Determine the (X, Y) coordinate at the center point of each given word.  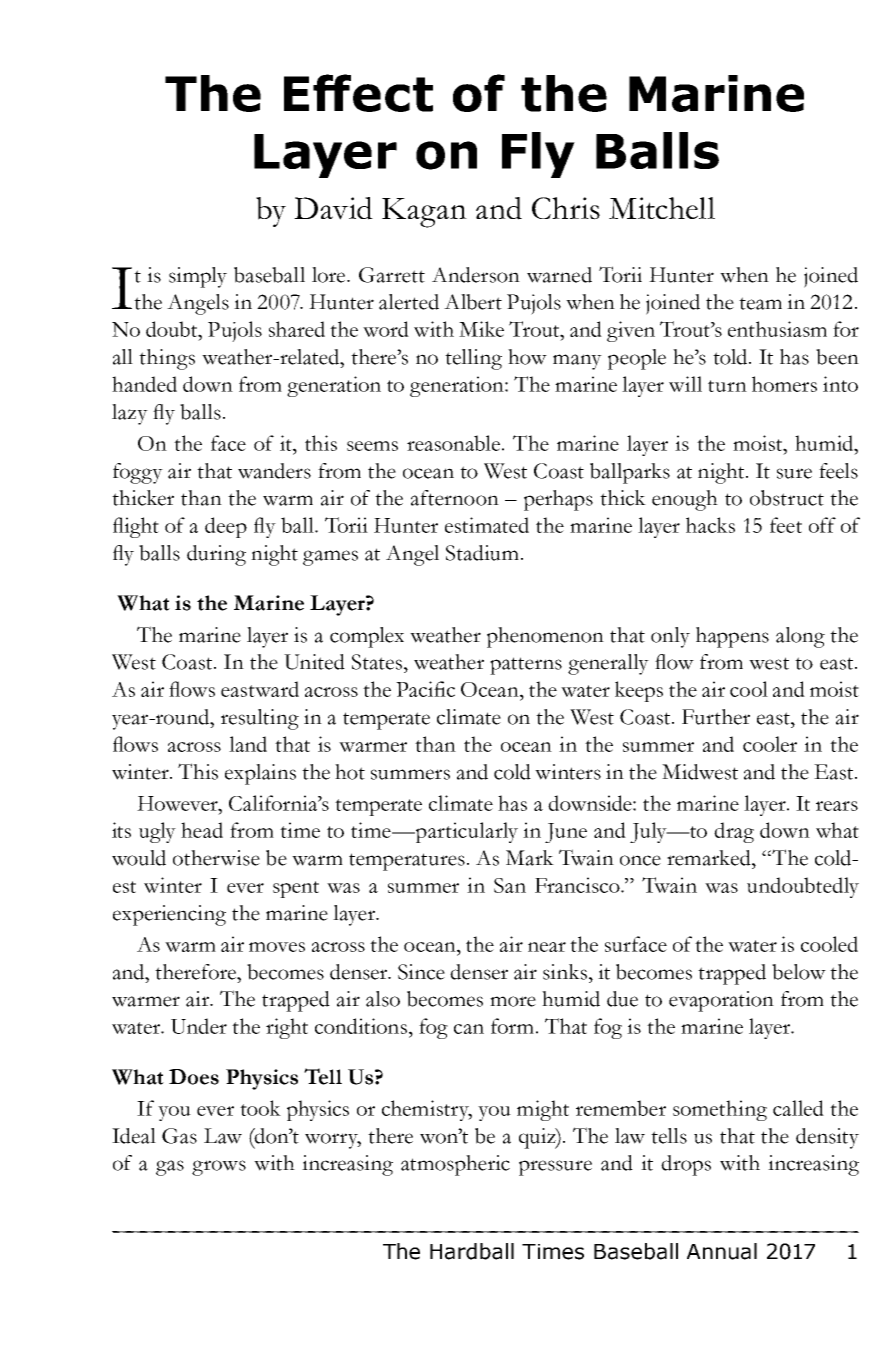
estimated (487, 525)
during (216, 555)
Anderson (476, 275)
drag (734, 832)
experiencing (169, 915)
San (510, 885)
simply (198, 277)
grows (219, 1168)
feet (786, 525)
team (760, 303)
